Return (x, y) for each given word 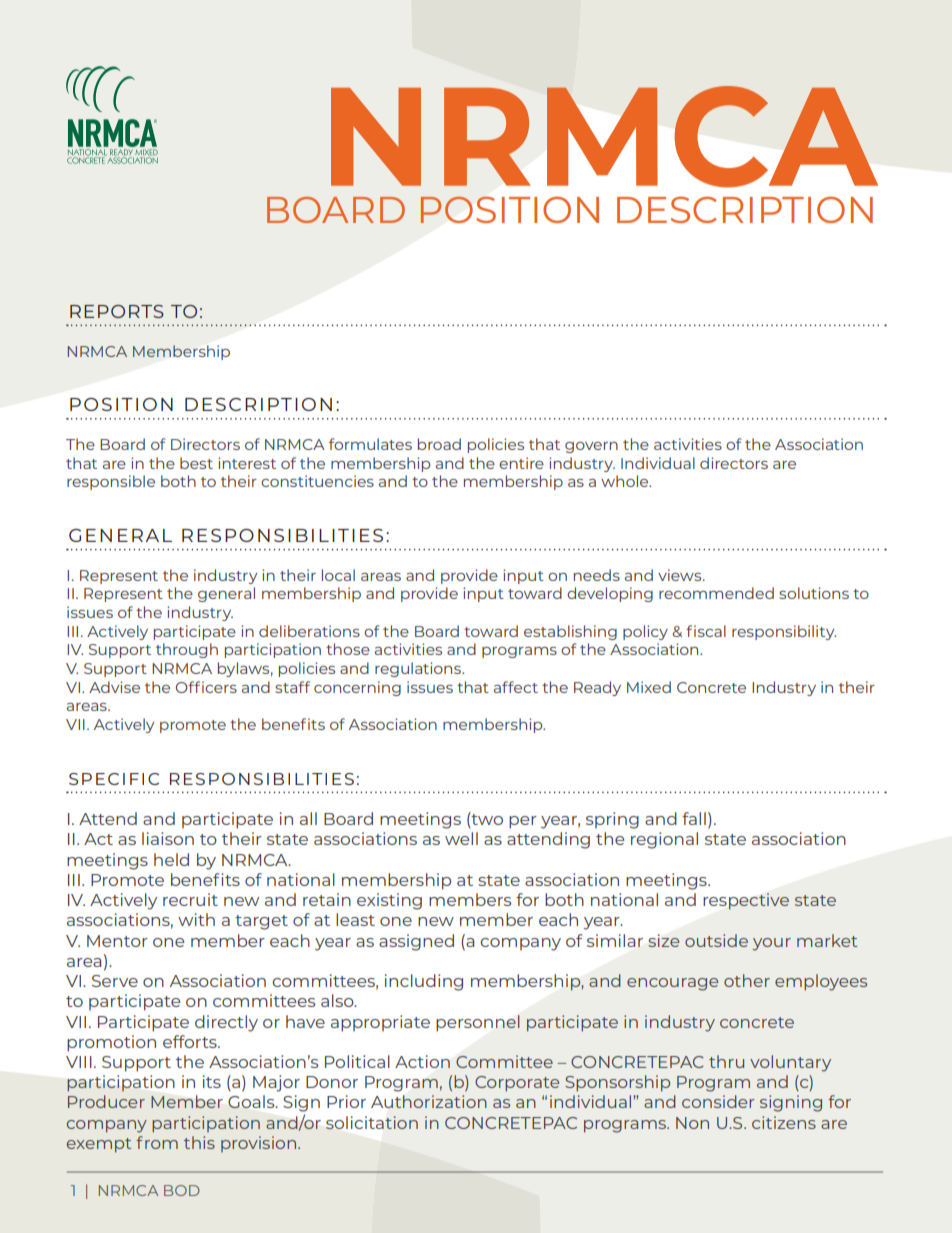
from (157, 1142)
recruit (190, 899)
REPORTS (117, 311)
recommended (716, 593)
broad (439, 444)
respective (746, 901)
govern (591, 447)
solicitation (372, 1122)
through (187, 650)
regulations (419, 669)
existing (389, 901)
